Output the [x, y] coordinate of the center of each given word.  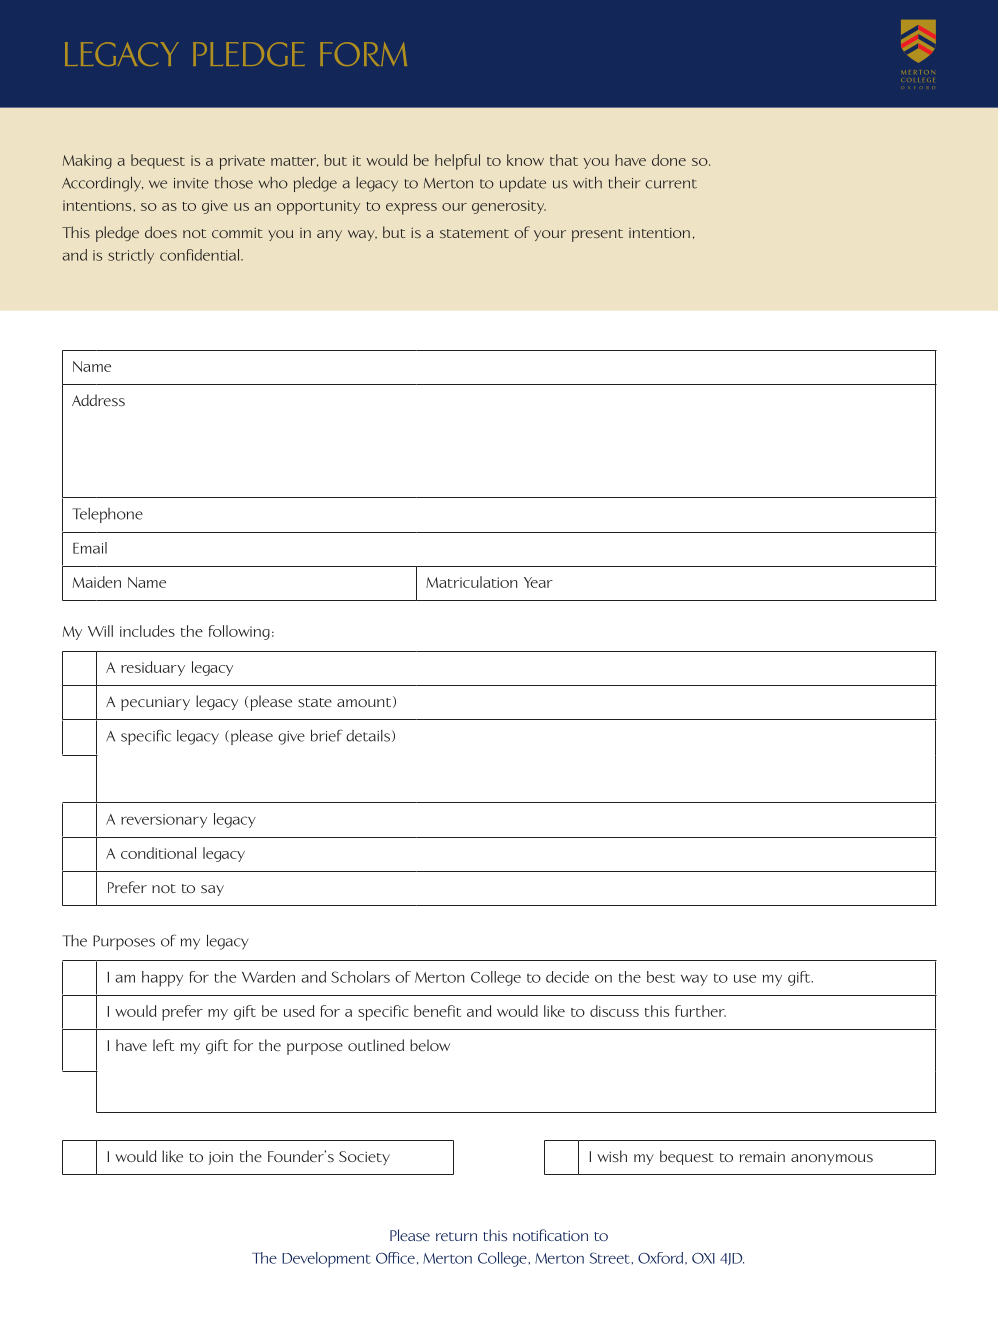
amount [365, 702]
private [242, 162]
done [669, 160]
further [700, 1011]
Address [98, 400]
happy [162, 979]
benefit [437, 1011]
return [456, 1236]
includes [147, 631]
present [597, 235]
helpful [457, 162]
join [221, 1158]
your [550, 235]
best [661, 977]
